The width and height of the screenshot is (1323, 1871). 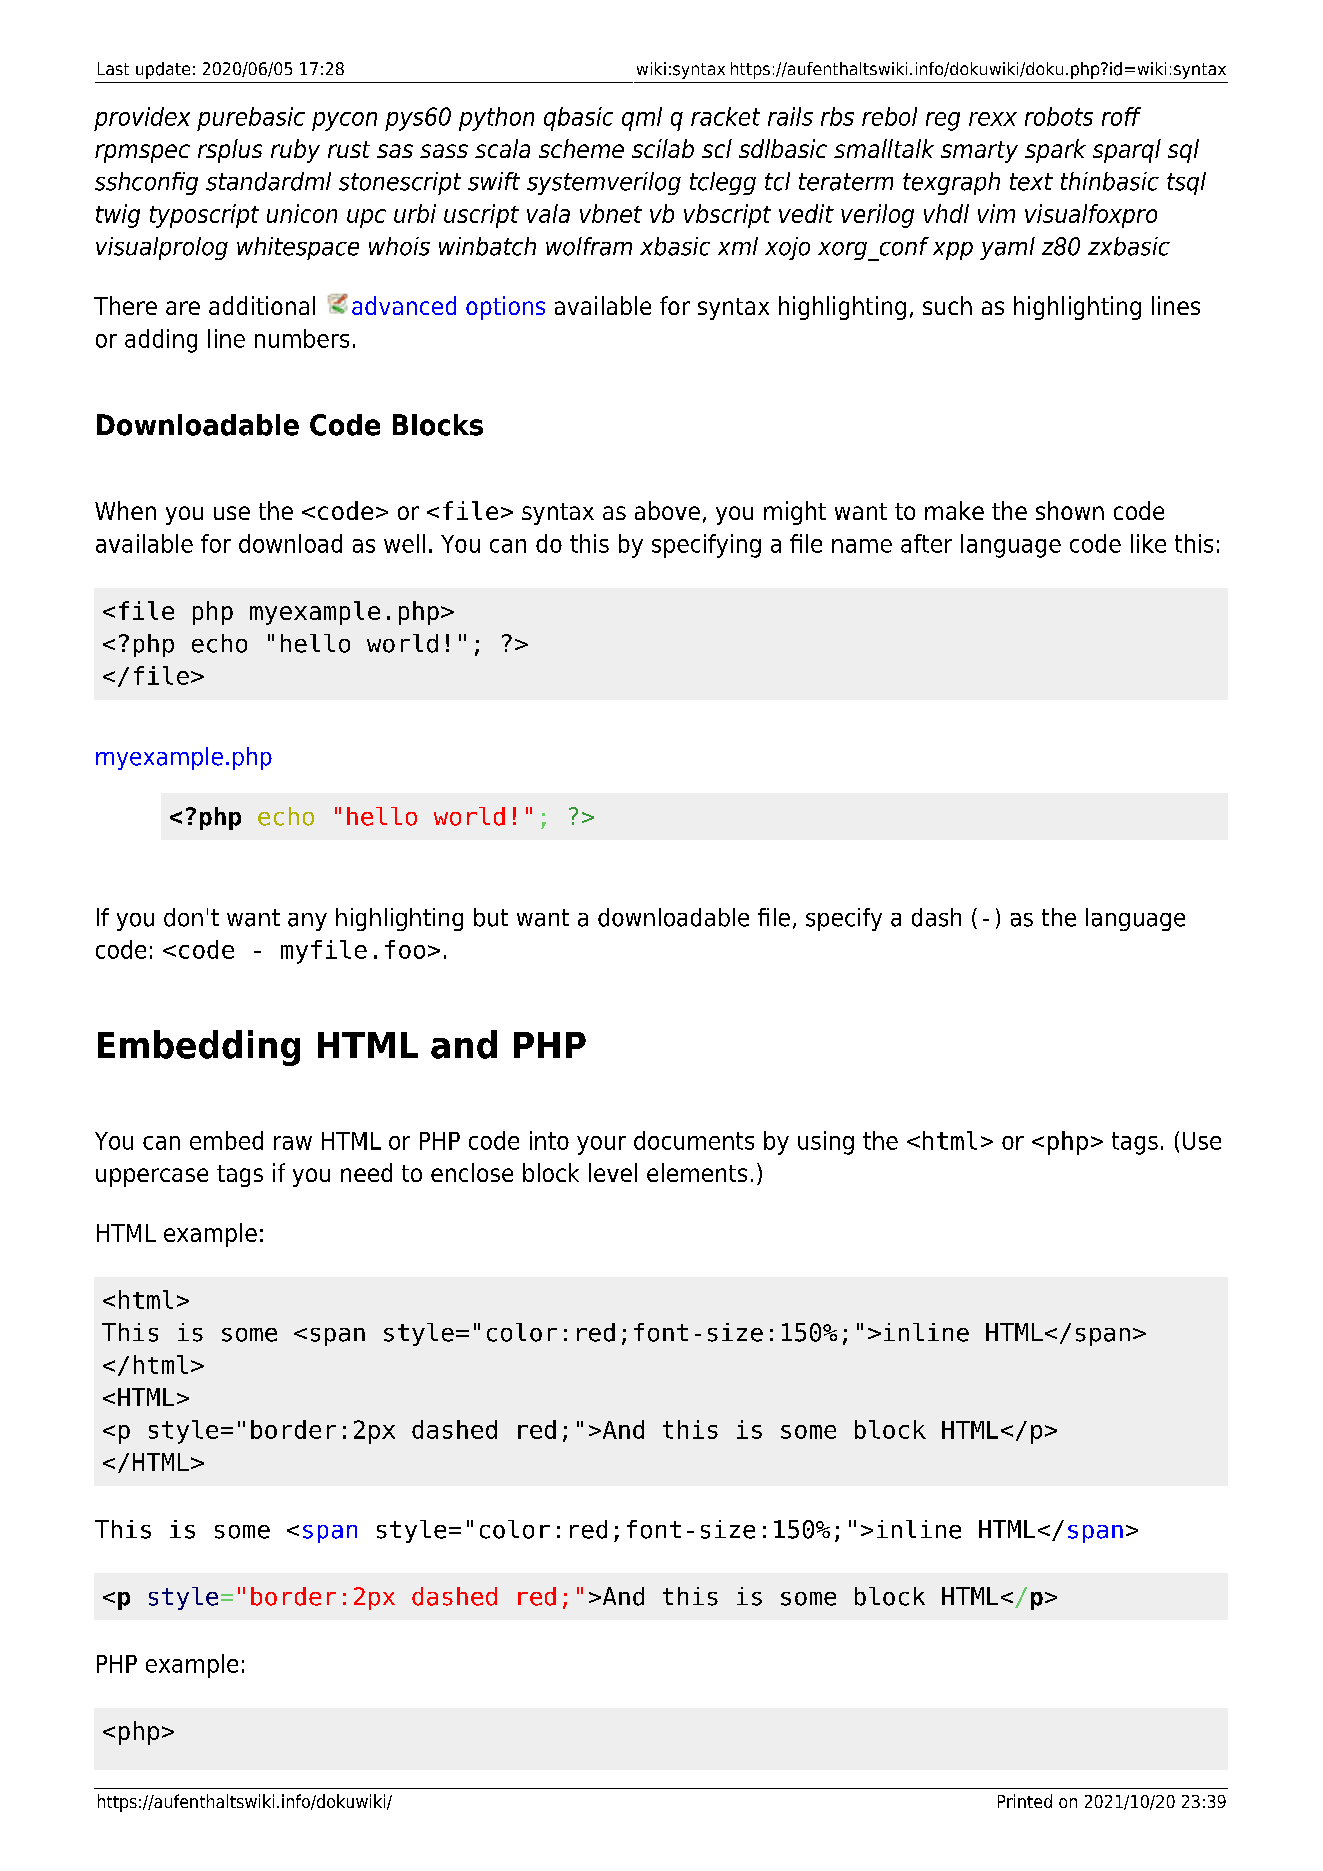 I want to click on using, so click(x=826, y=1143).
